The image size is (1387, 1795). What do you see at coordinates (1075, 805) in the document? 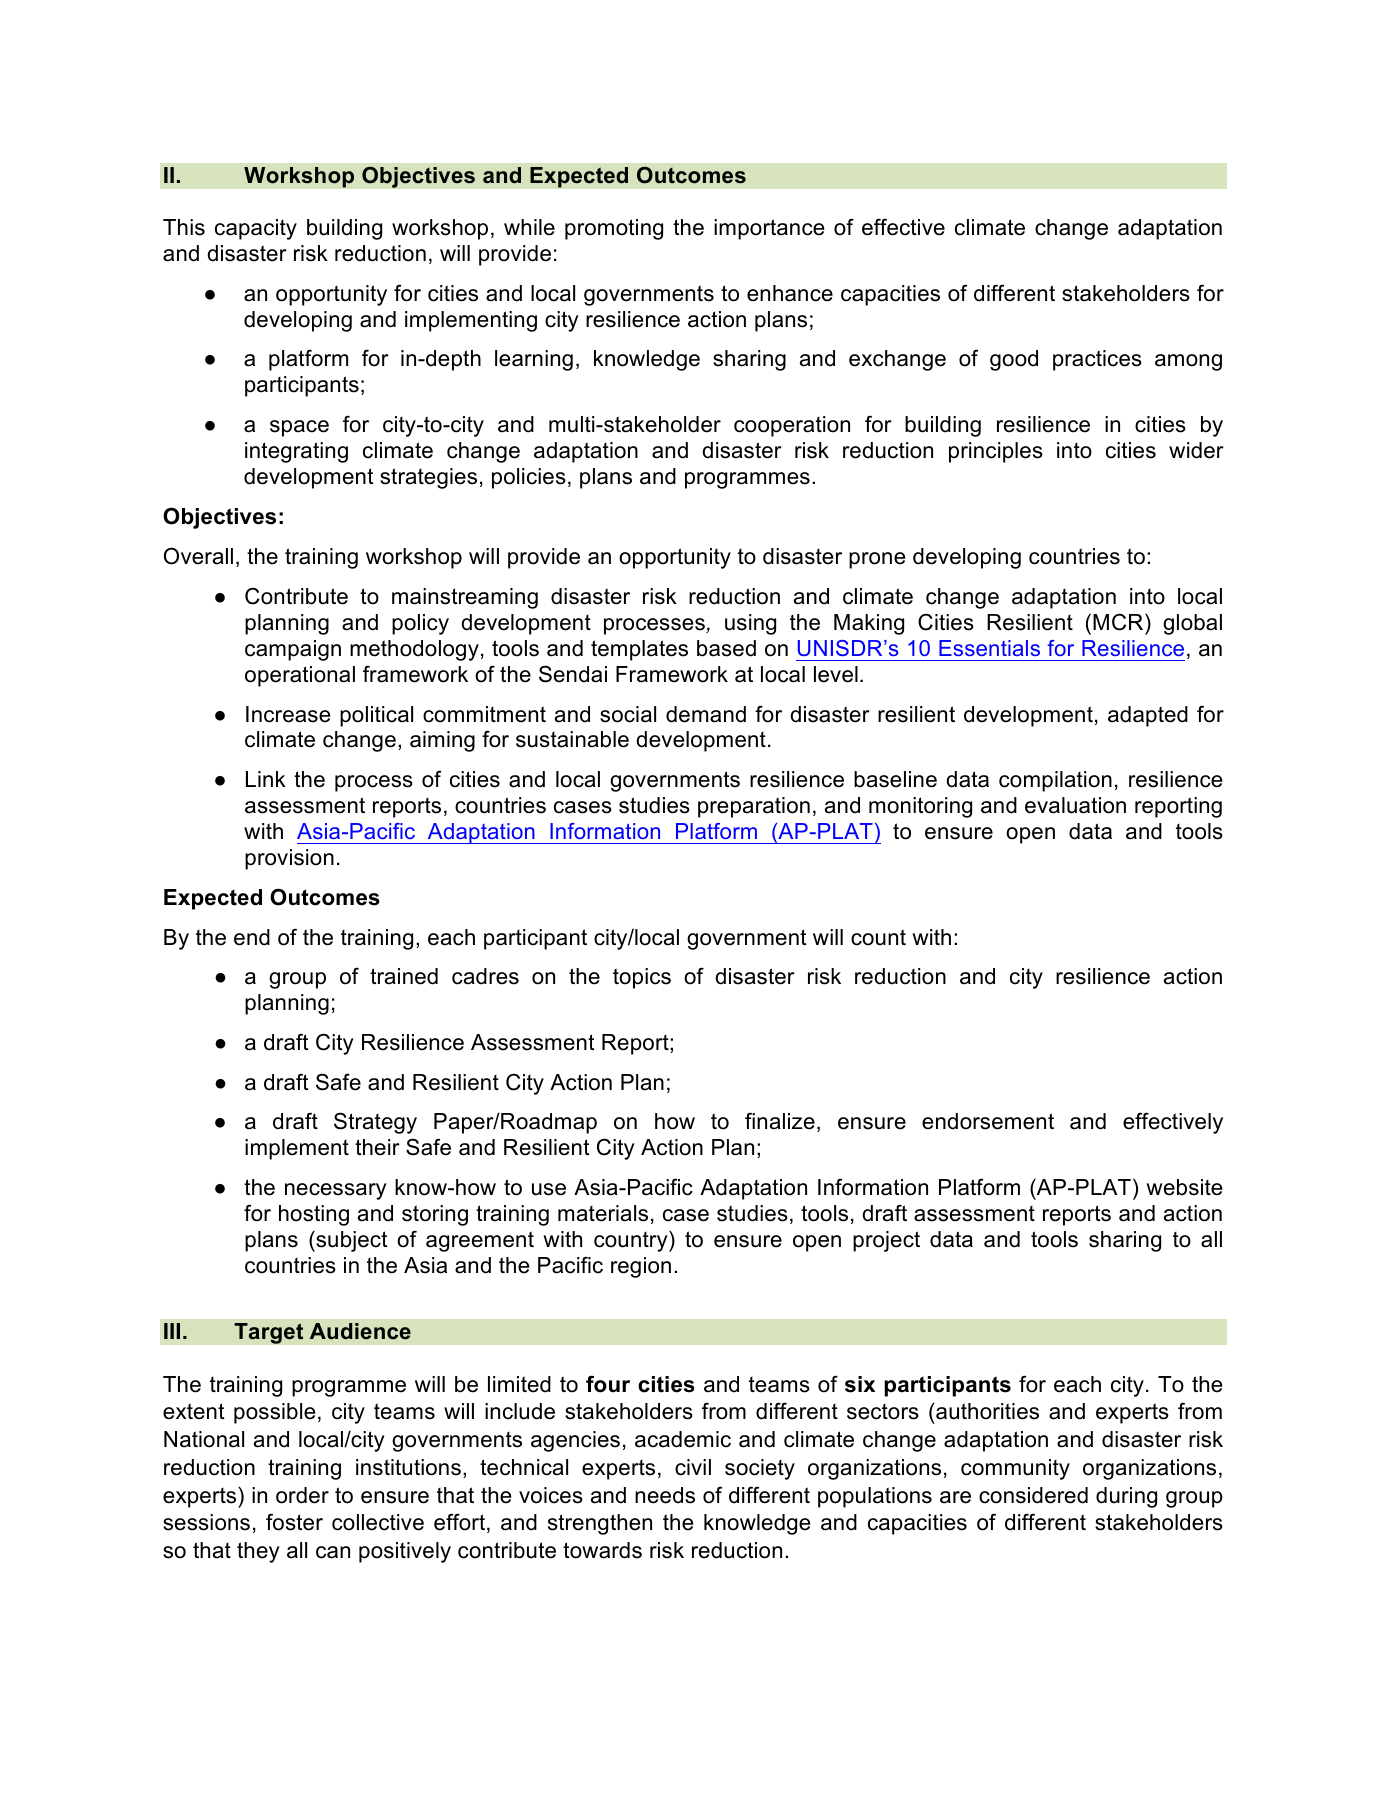
I see `evaluation` at bounding box center [1075, 805].
